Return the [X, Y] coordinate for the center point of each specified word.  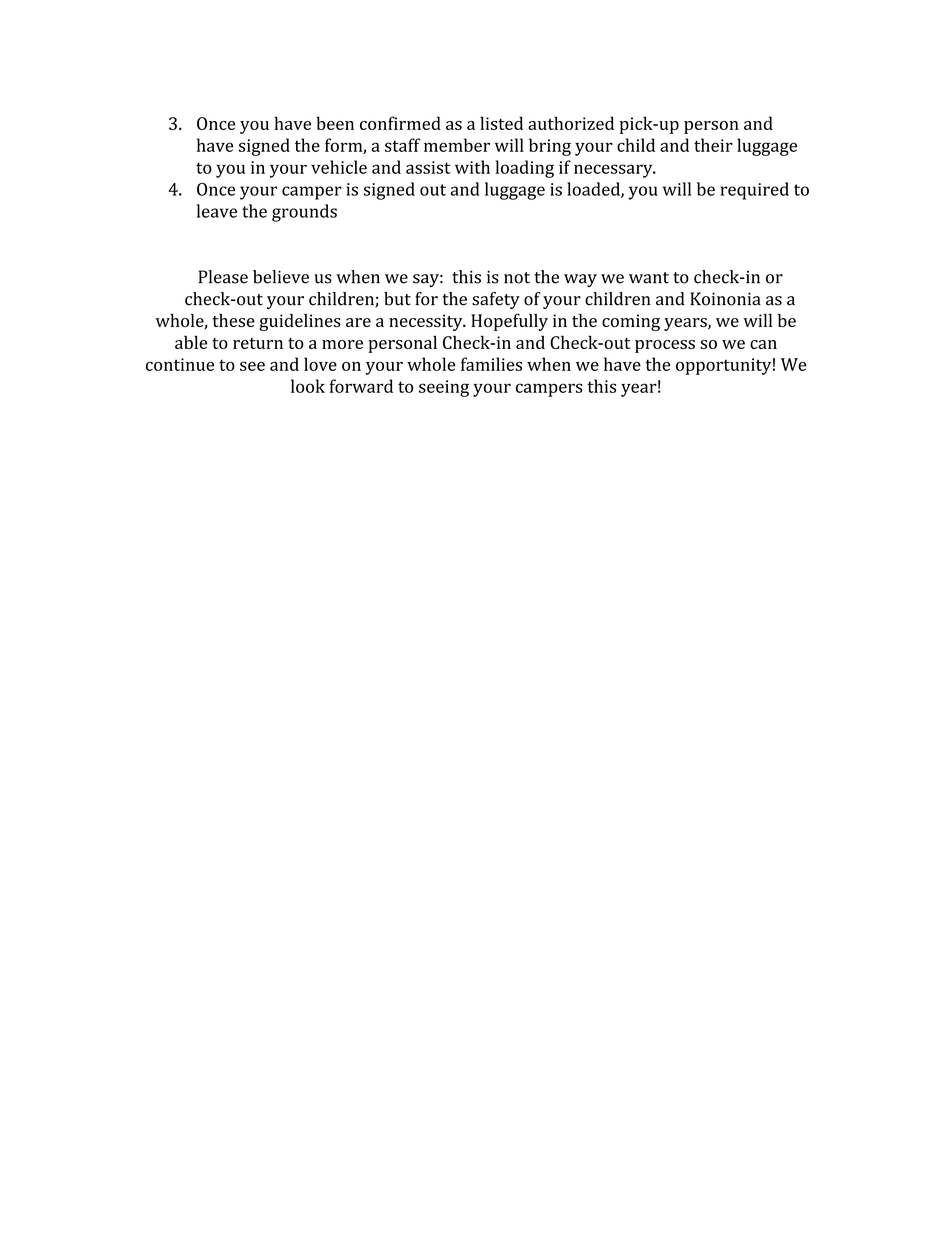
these [234, 320]
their [713, 145]
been [335, 123]
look [308, 386]
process [665, 346]
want [649, 278]
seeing [444, 388]
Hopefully [509, 322]
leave [216, 211]
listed [501, 123]
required [754, 191]
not [517, 278]
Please [223, 277]
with [472, 167]
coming [631, 322]
